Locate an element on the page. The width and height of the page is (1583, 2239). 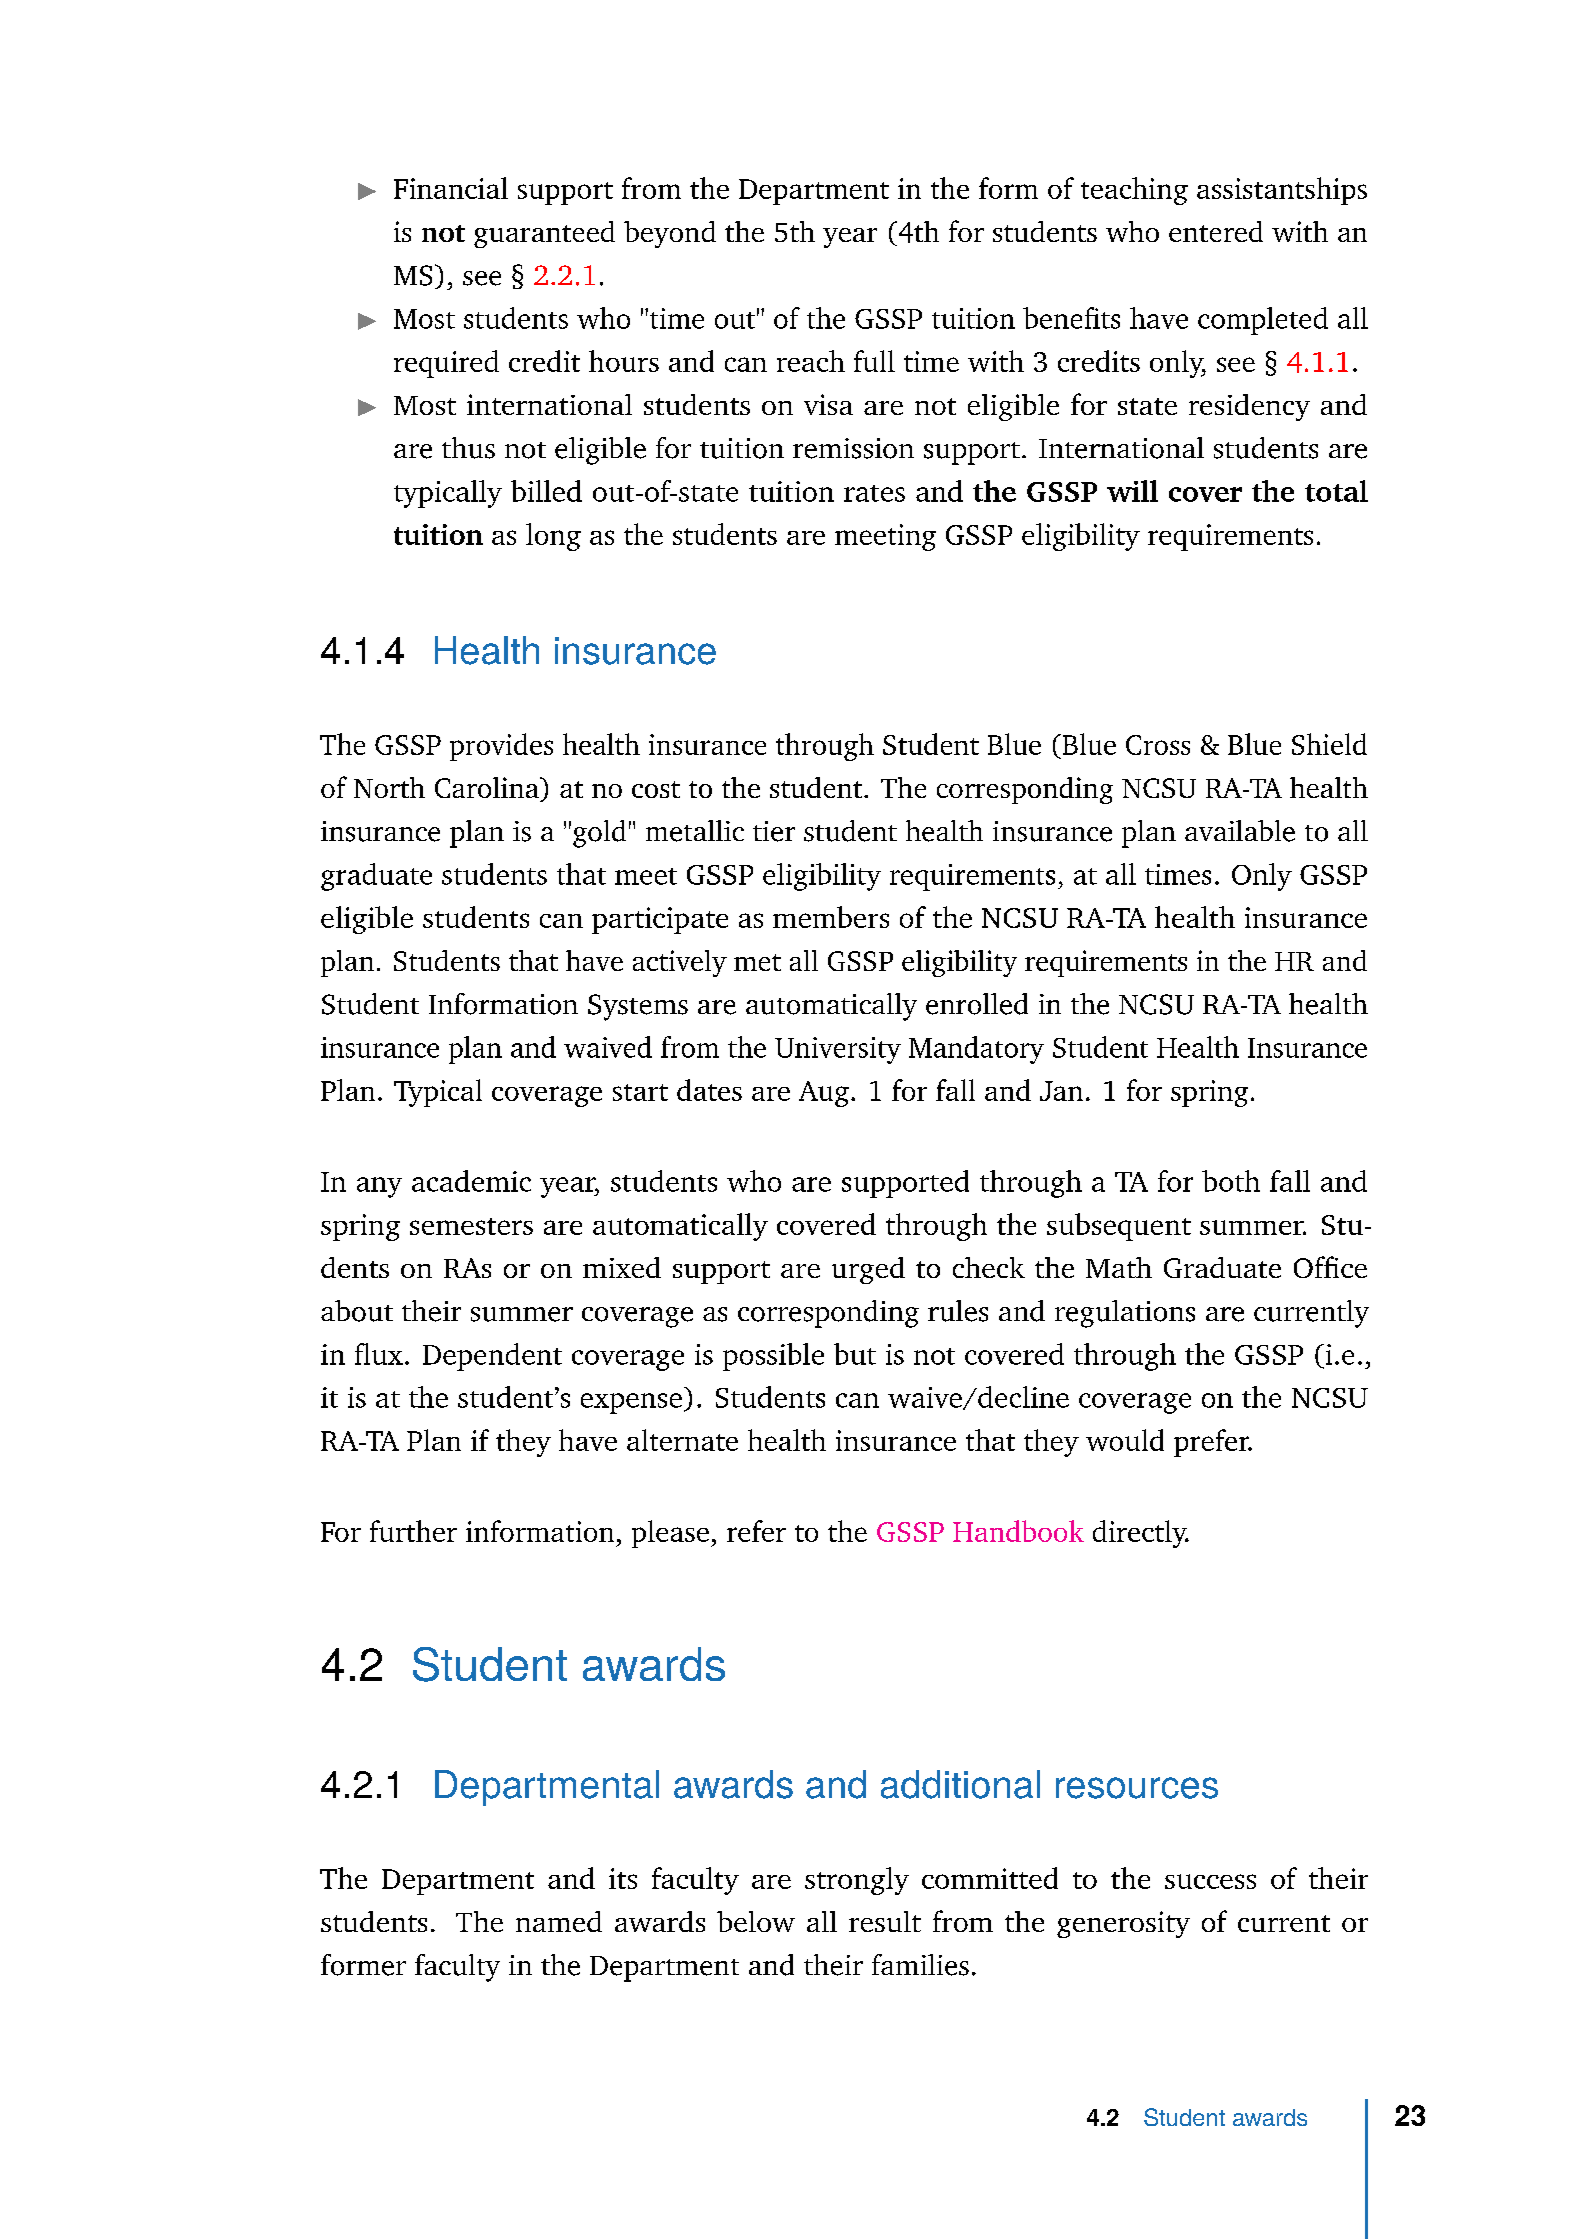
Cross is located at coordinates (1158, 745).
